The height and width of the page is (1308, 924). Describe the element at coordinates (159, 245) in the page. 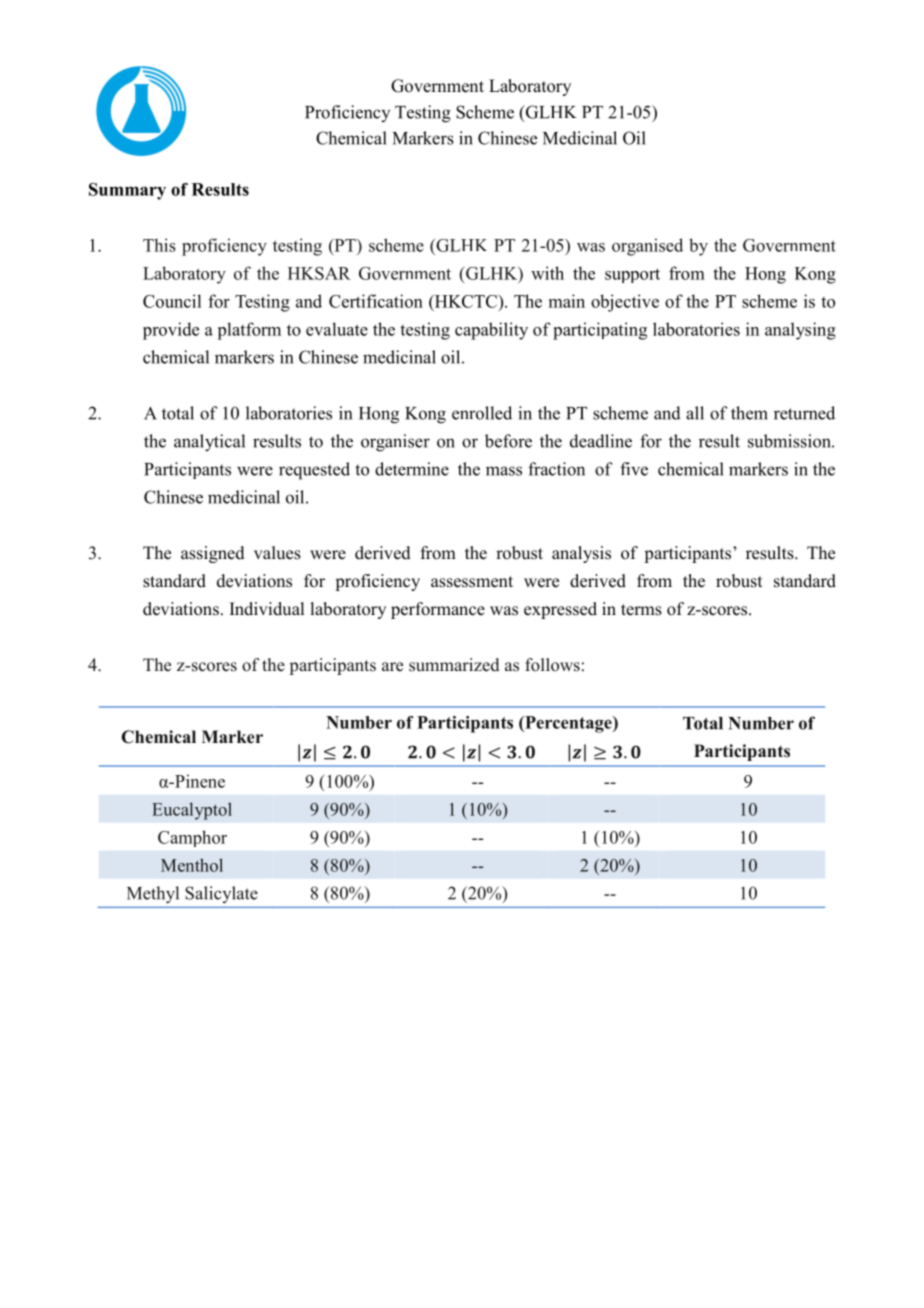

I see `This` at that location.
